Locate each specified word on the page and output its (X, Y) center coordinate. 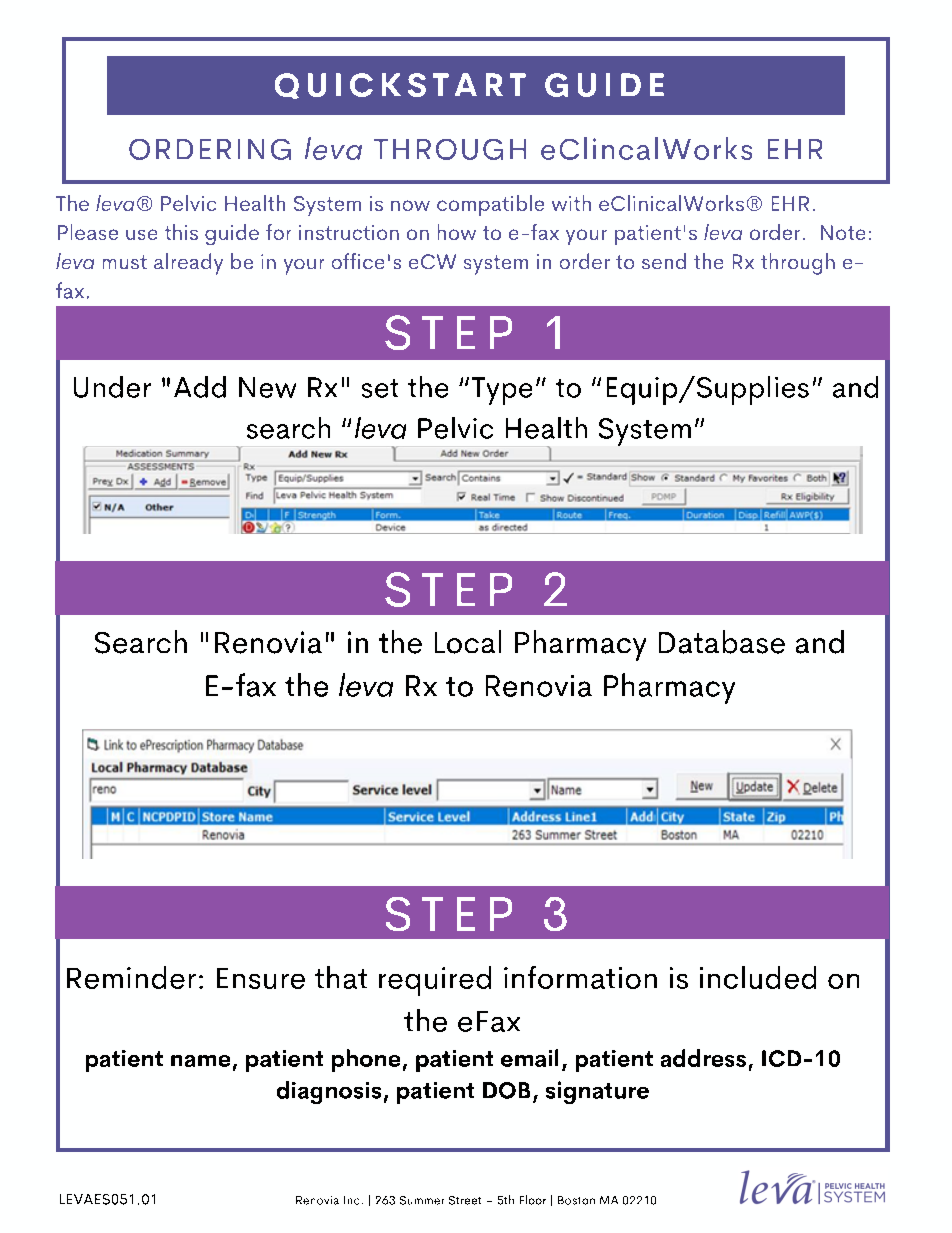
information (580, 977)
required (435, 981)
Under (112, 387)
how (457, 232)
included (758, 977)
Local (468, 642)
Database (722, 642)
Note (843, 232)
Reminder (131, 977)
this (181, 232)
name (200, 1061)
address (703, 1058)
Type (502, 391)
